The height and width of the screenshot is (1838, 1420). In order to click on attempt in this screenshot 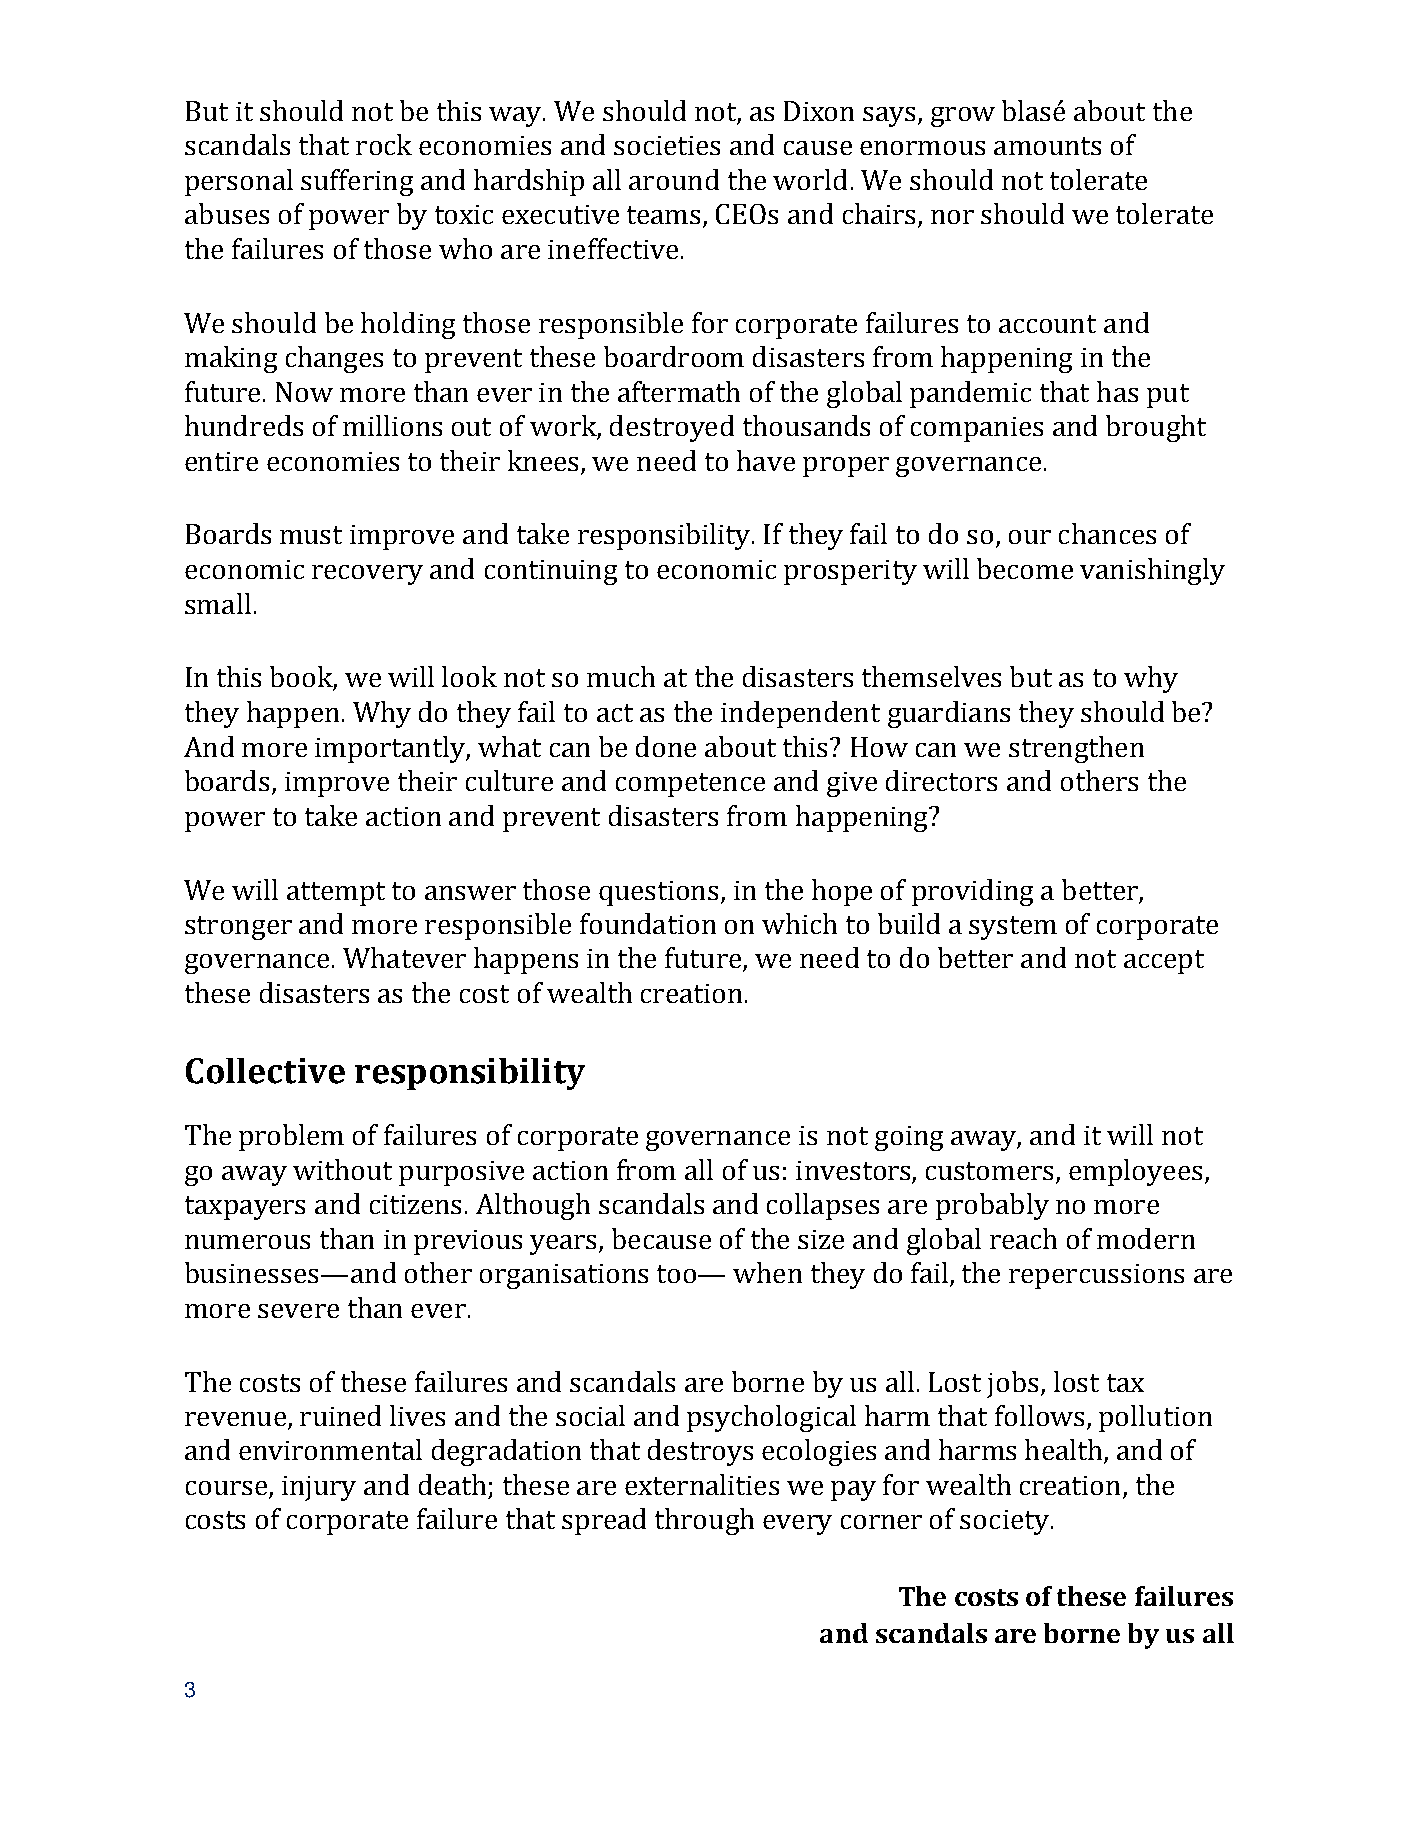, I will do `click(336, 894)`.
